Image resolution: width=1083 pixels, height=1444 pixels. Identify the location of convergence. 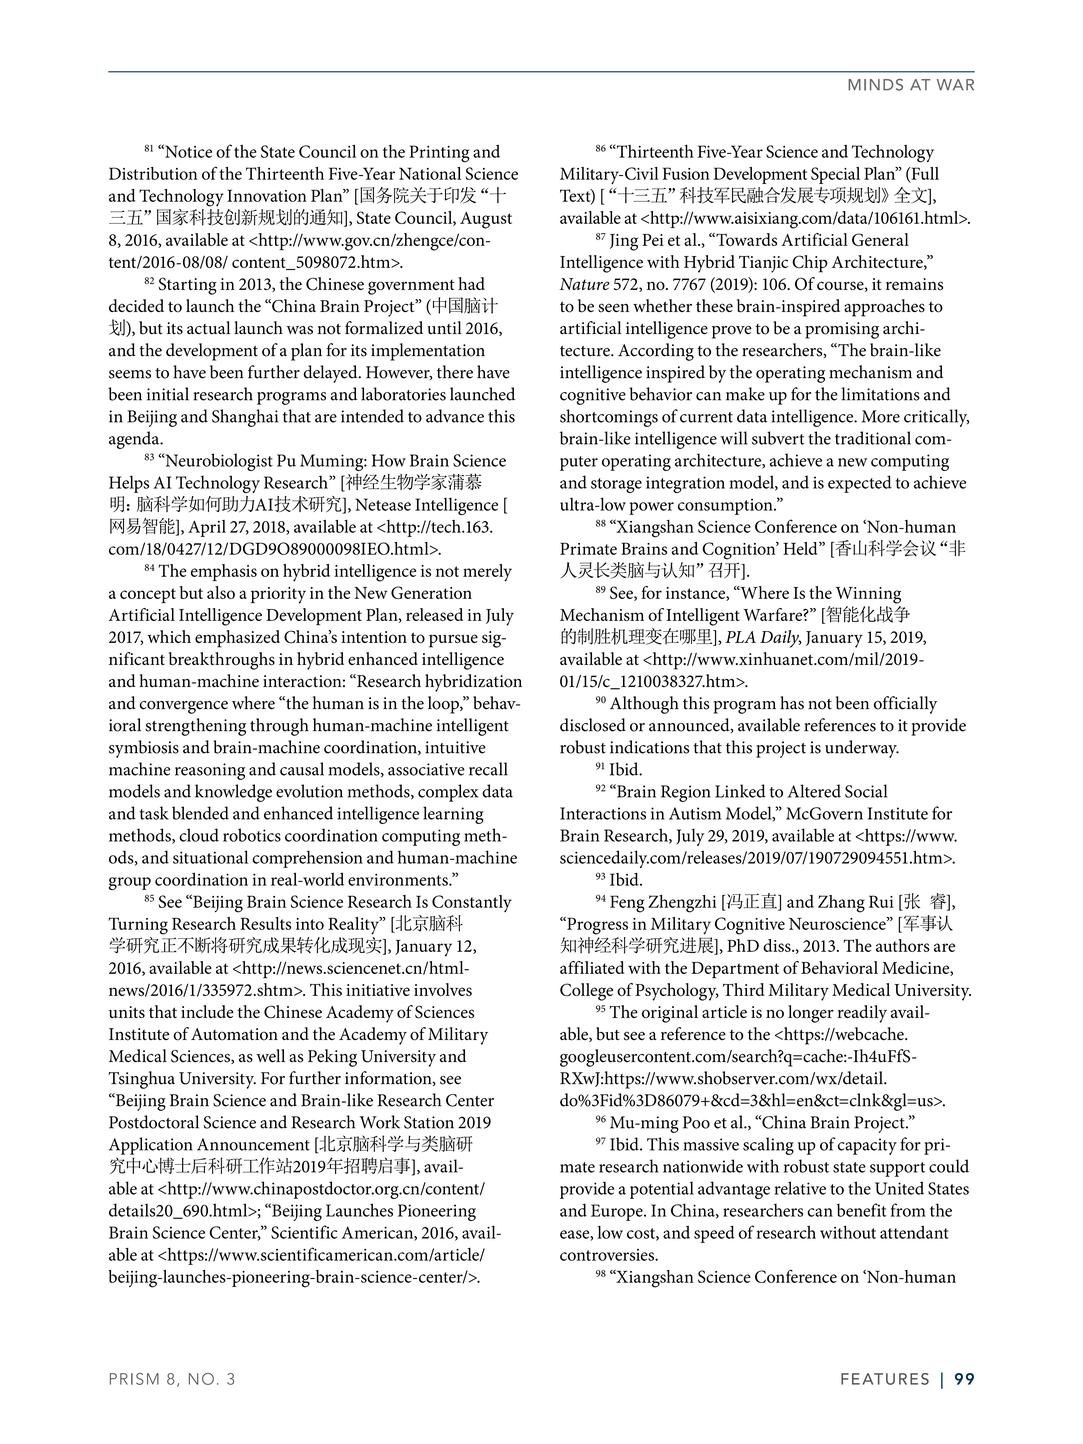
(184, 707).
